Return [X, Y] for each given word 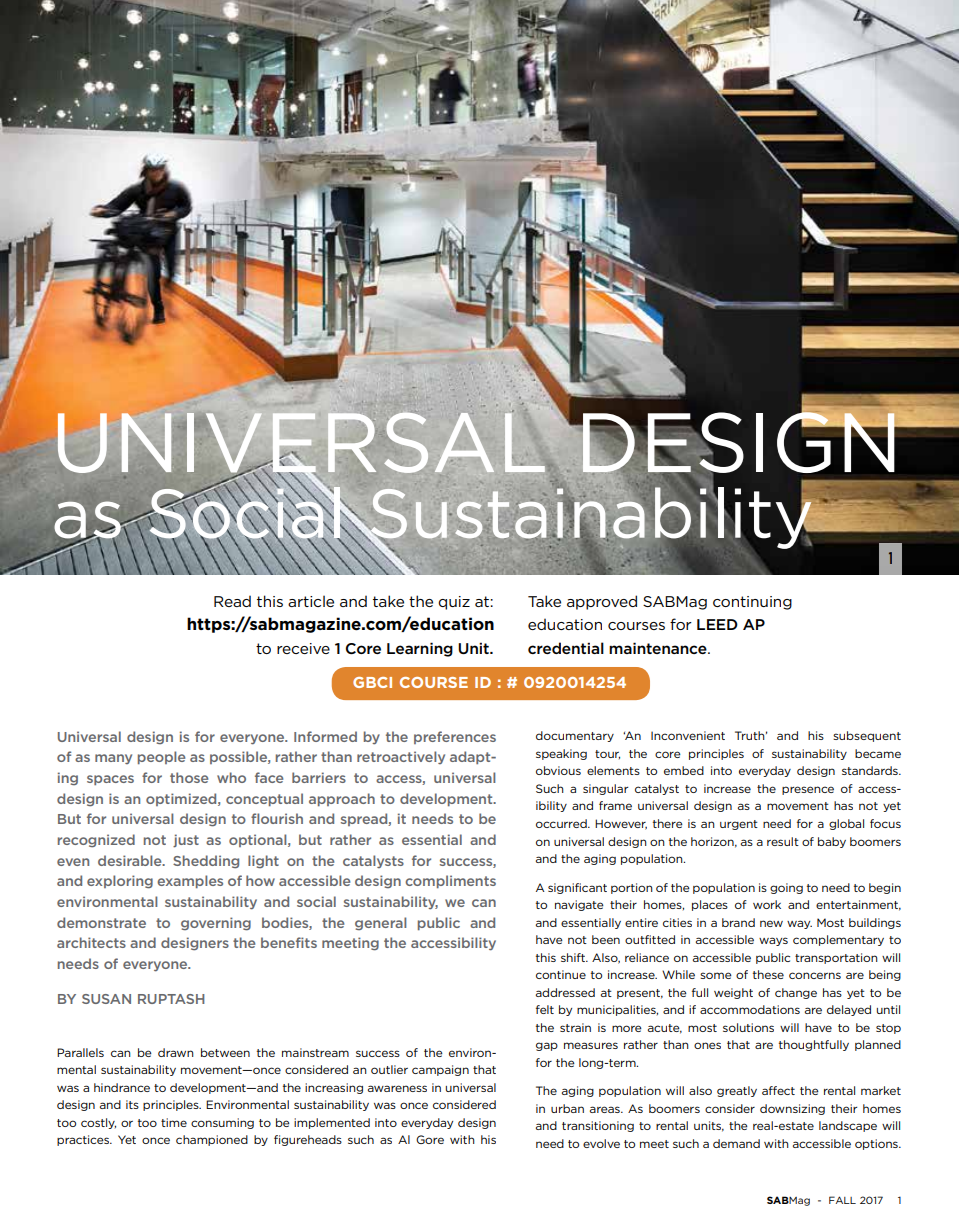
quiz [454, 603]
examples [190, 881]
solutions [748, 1027]
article [311, 601]
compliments [450, 881]
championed [212, 1140]
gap [547, 1046]
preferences [455, 737]
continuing [752, 603]
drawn [176, 1052]
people [161, 757]
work [767, 904]
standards [871, 770]
